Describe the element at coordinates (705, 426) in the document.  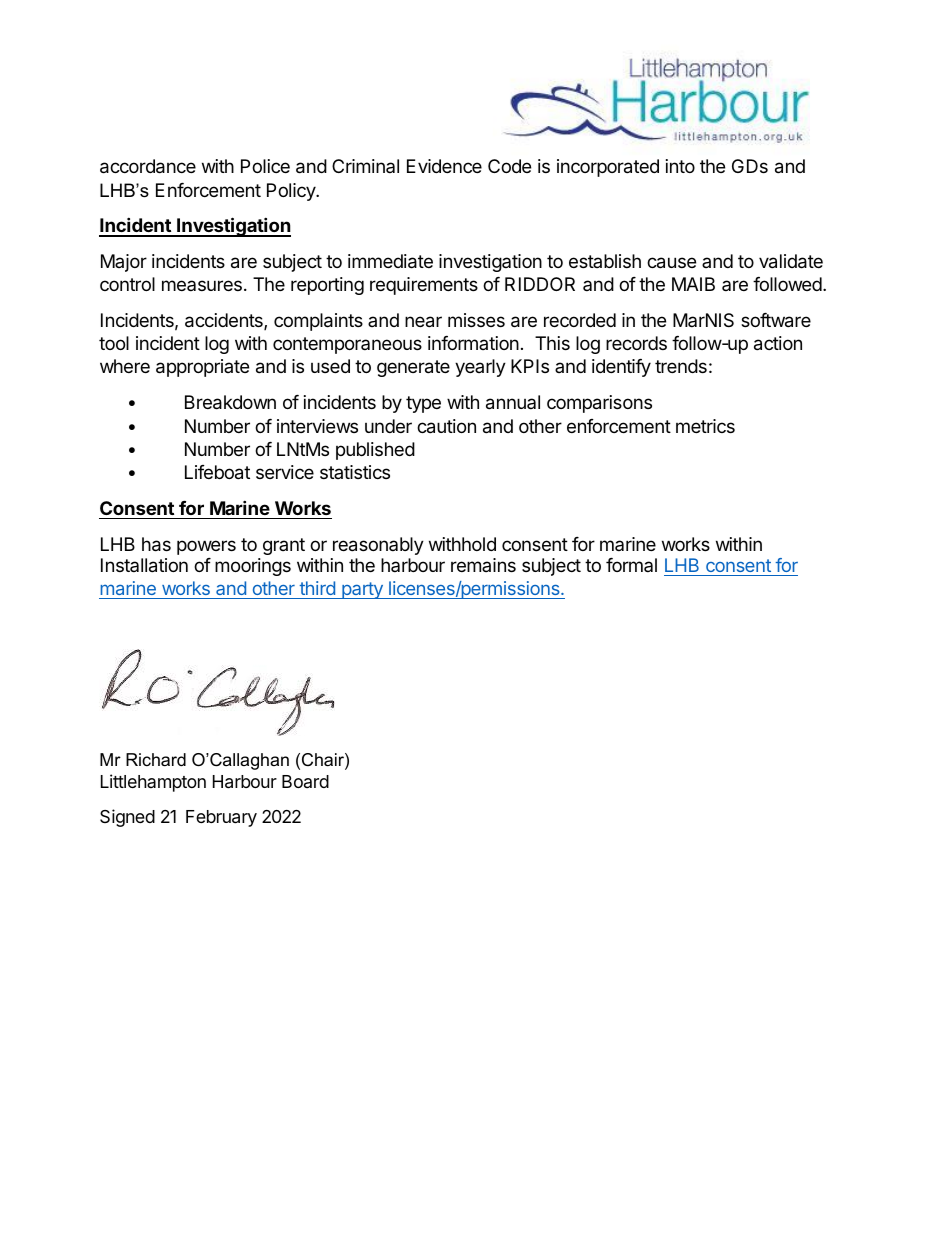
I see `metrics` at that location.
